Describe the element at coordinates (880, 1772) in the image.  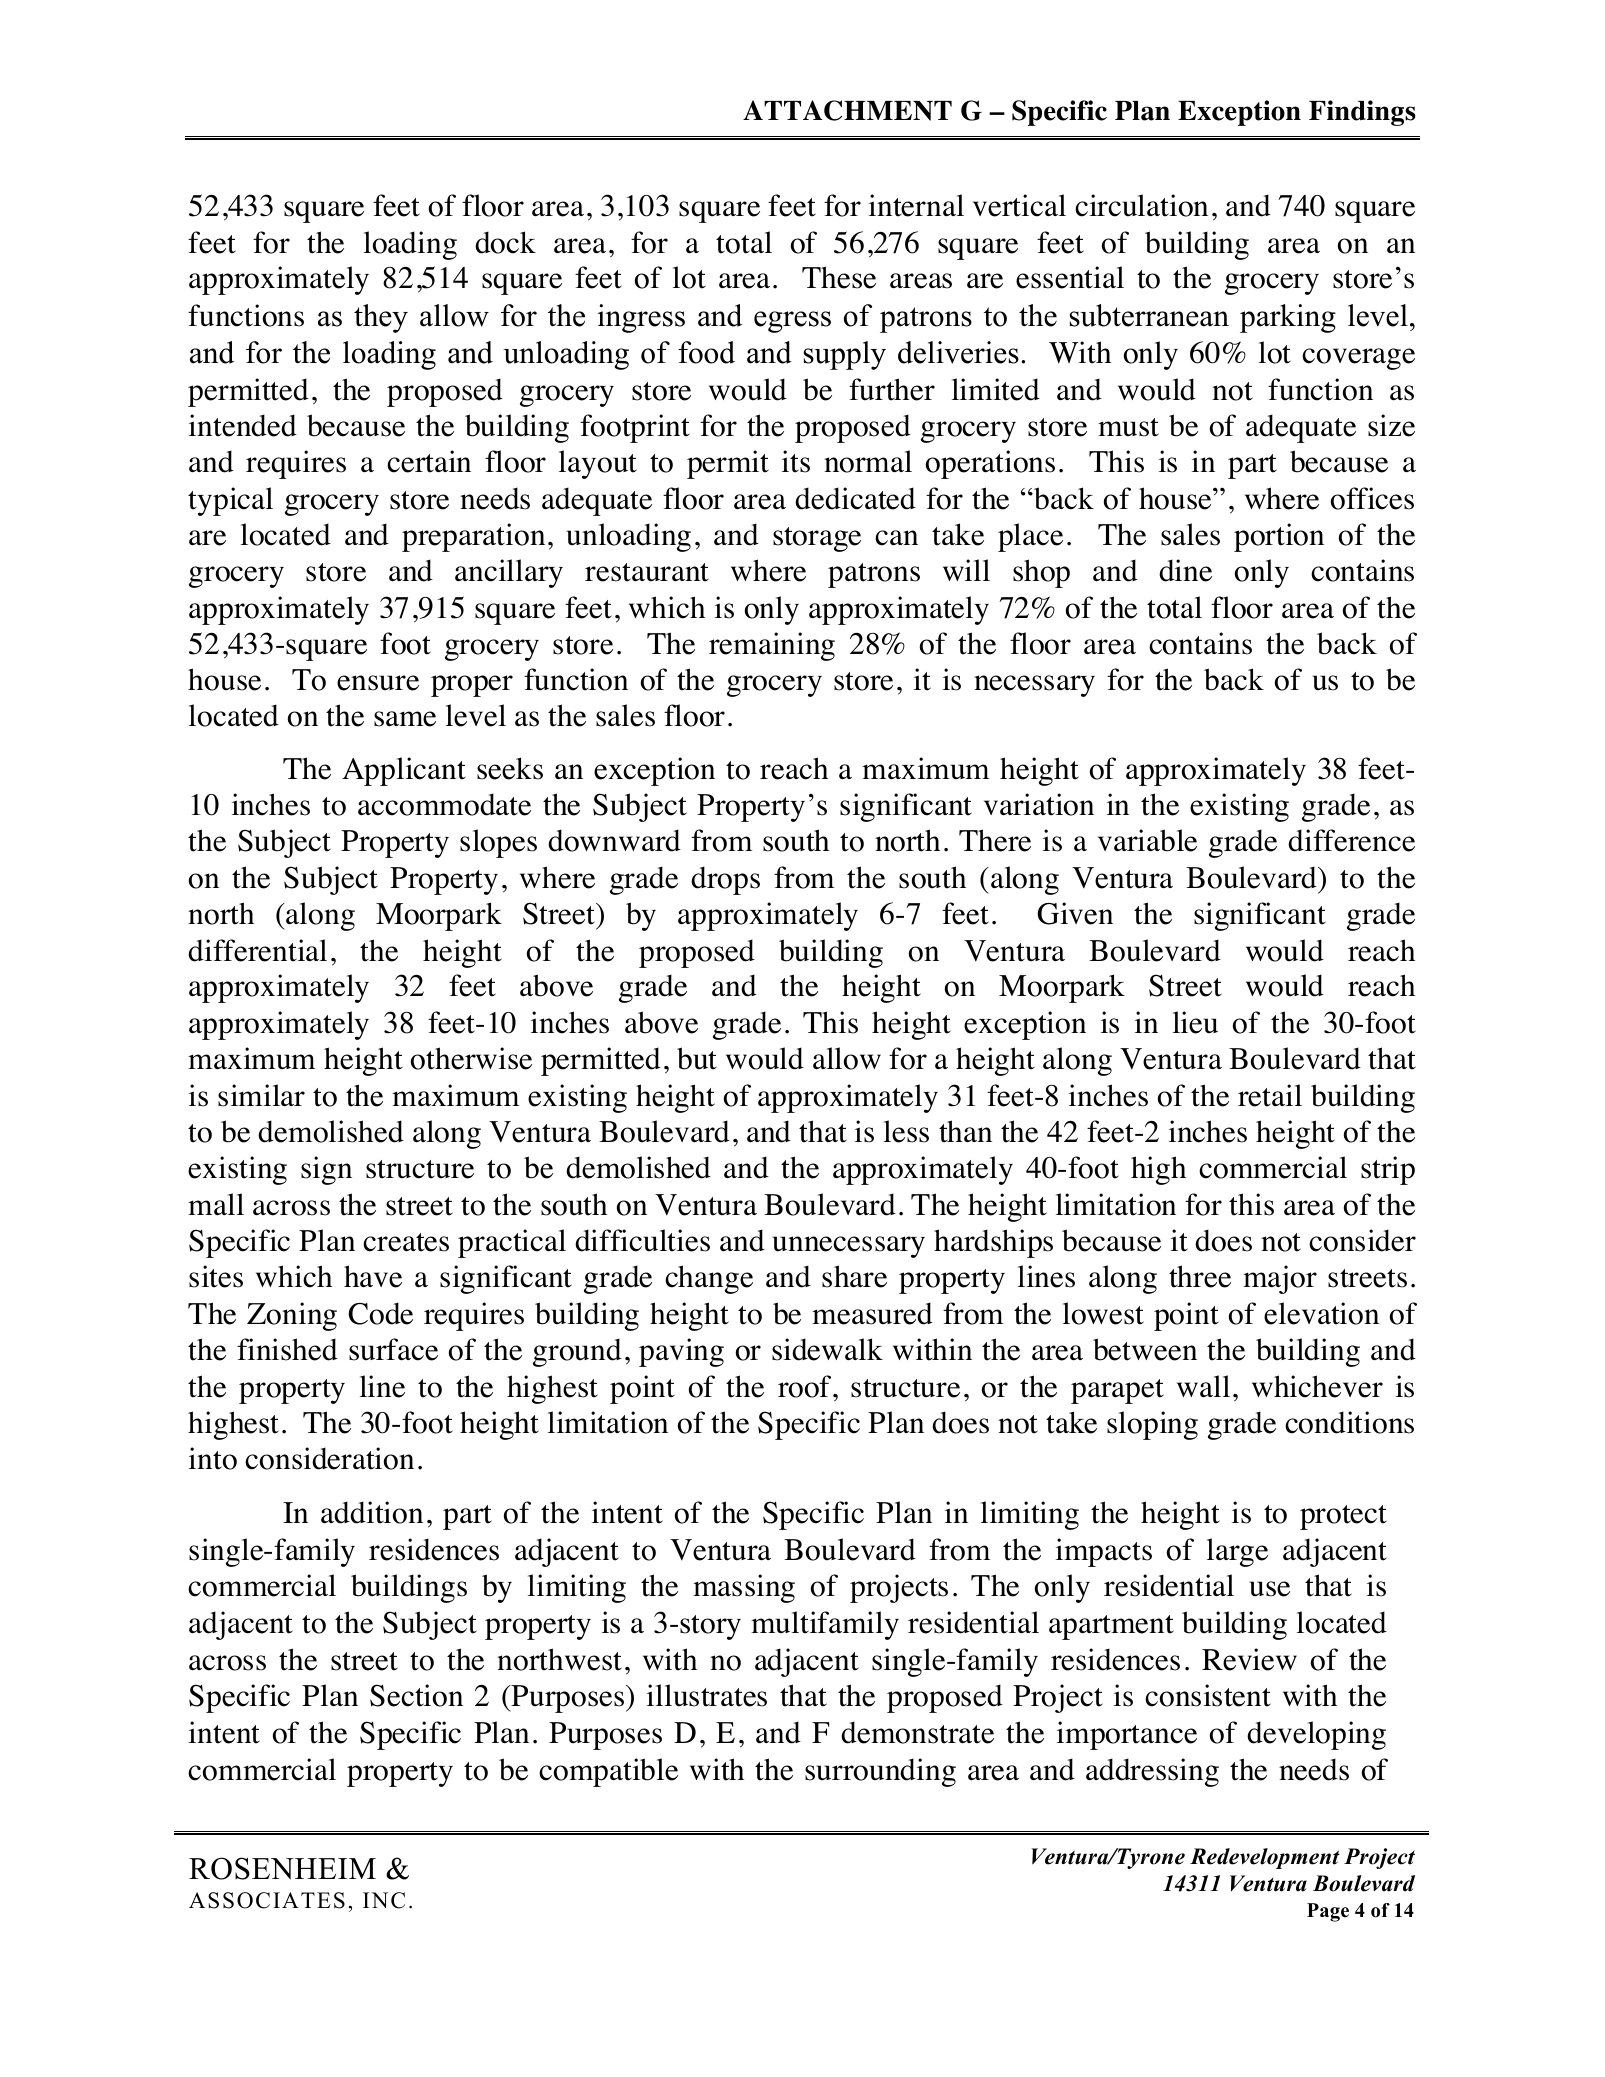
I see `surrounding` at that location.
